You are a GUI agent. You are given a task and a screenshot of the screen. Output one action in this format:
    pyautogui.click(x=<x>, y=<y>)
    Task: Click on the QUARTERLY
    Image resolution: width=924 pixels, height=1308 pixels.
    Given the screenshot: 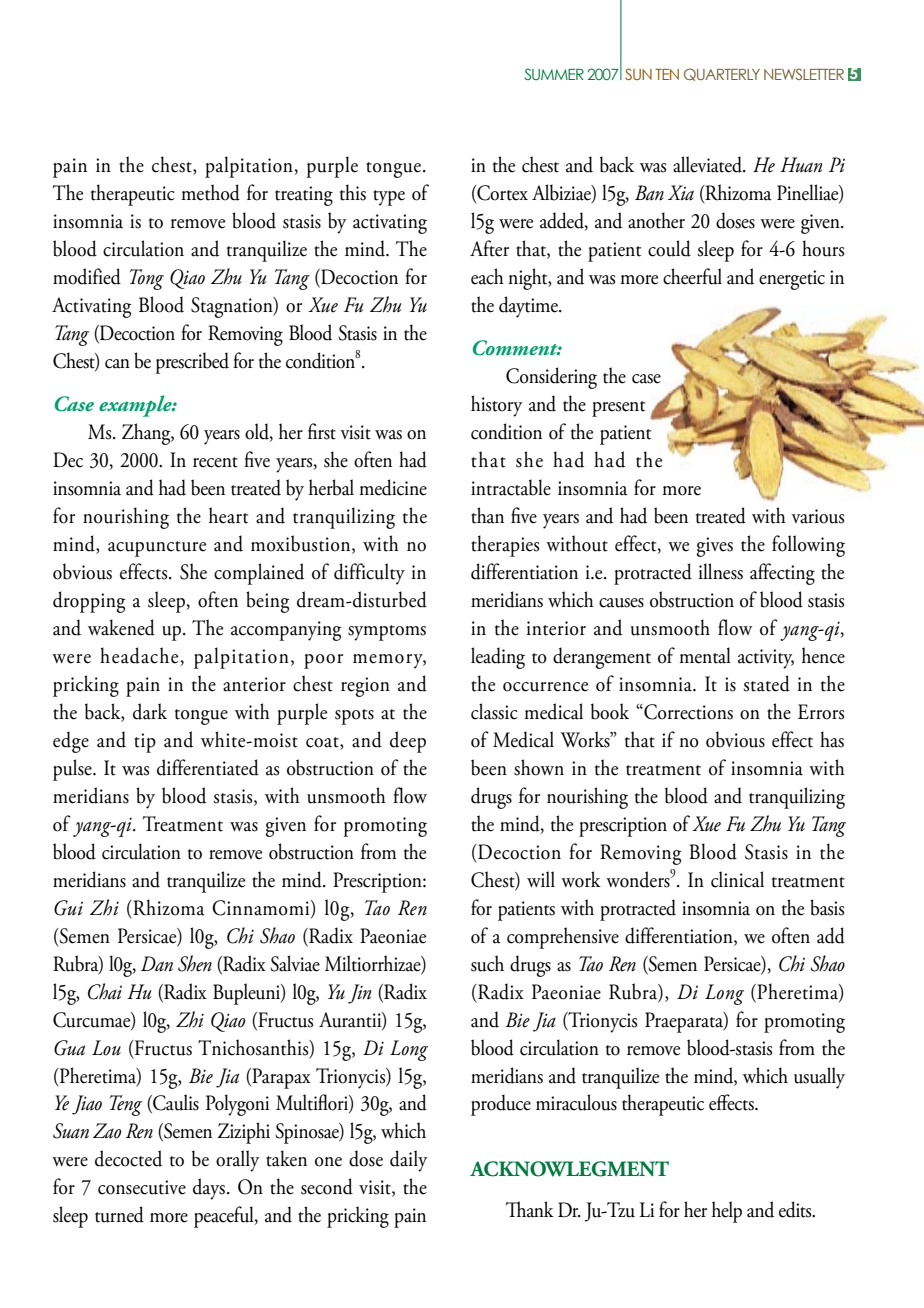 What is the action you would take?
    pyautogui.click(x=722, y=74)
